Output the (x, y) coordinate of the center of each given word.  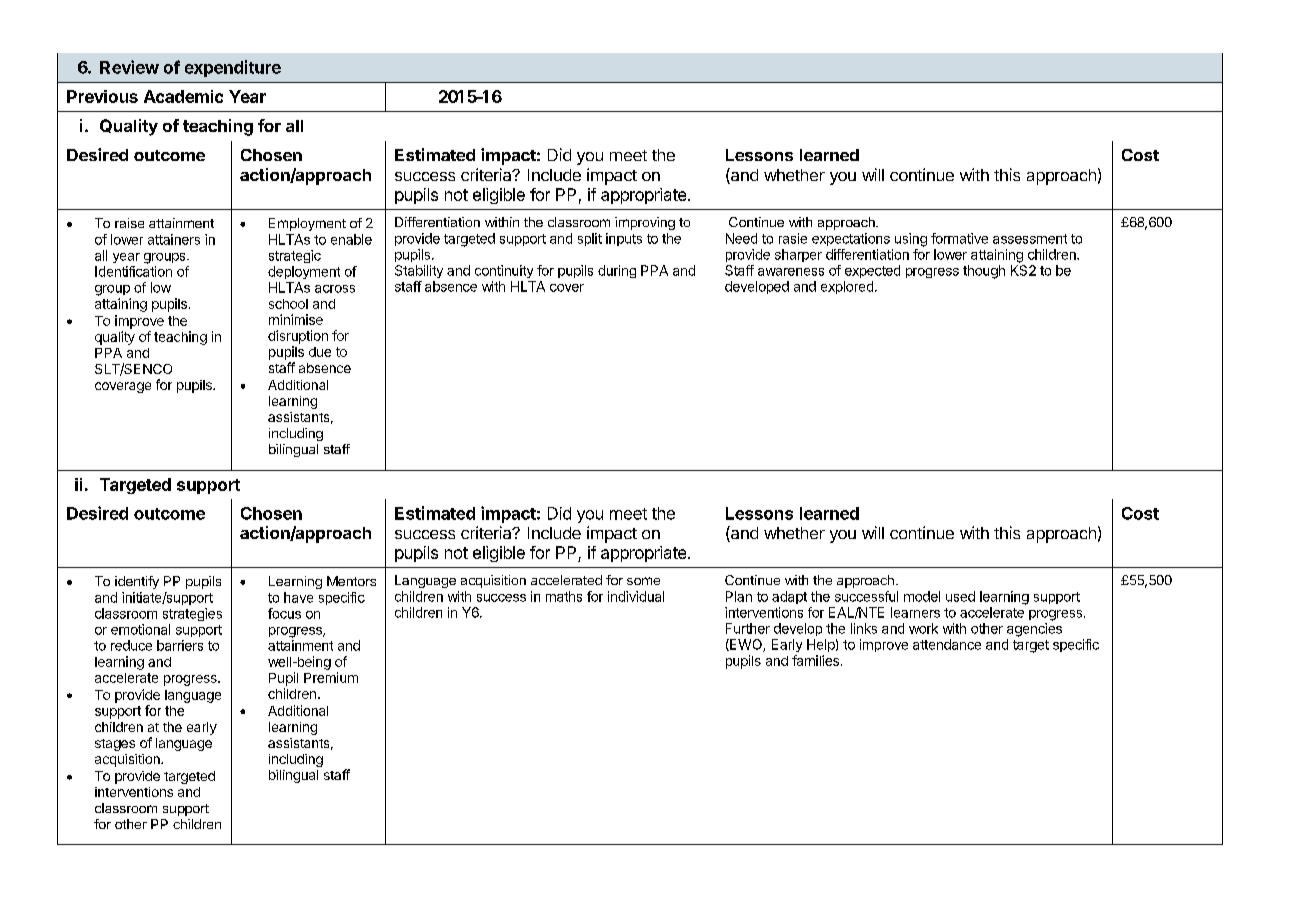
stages (115, 745)
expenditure (233, 68)
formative (959, 238)
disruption (298, 337)
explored (847, 287)
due (320, 352)
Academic (183, 96)
